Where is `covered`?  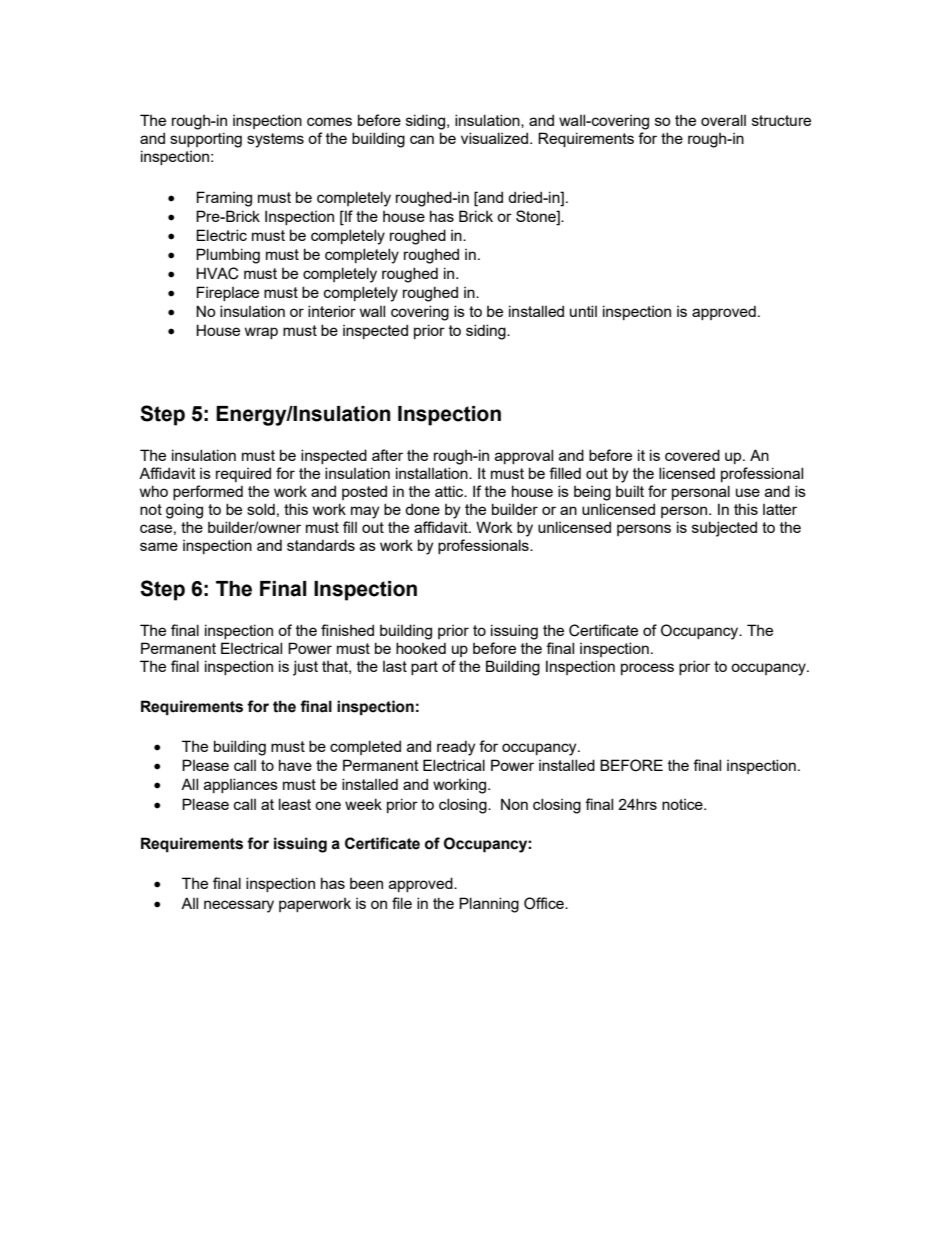 covered is located at coordinates (692, 455).
